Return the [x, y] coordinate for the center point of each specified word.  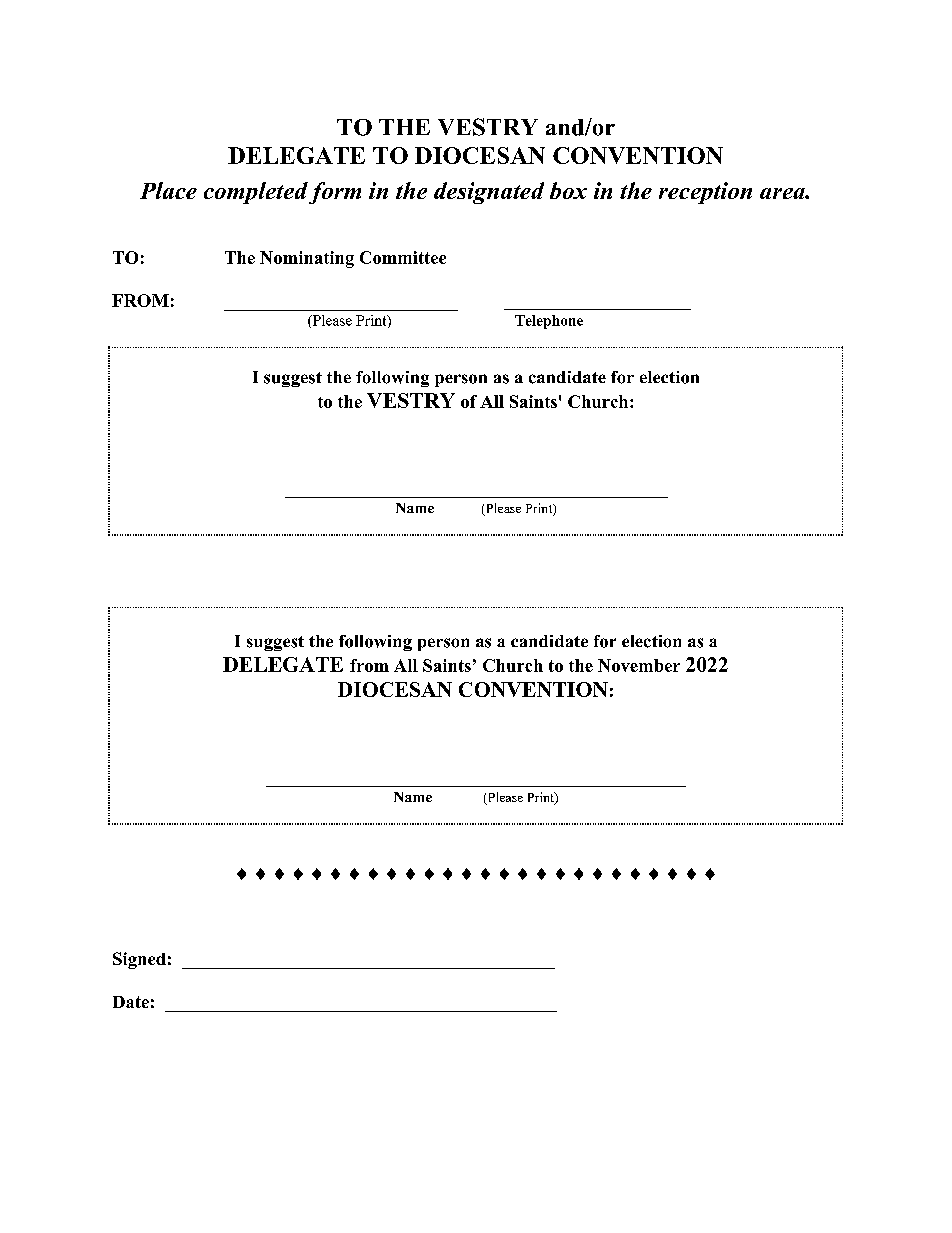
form [335, 193]
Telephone [549, 322]
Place [168, 190]
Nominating [307, 259]
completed [256, 193]
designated [489, 193]
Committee [403, 257]
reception [705, 193]
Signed [139, 960]
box [568, 190]
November [639, 665]
